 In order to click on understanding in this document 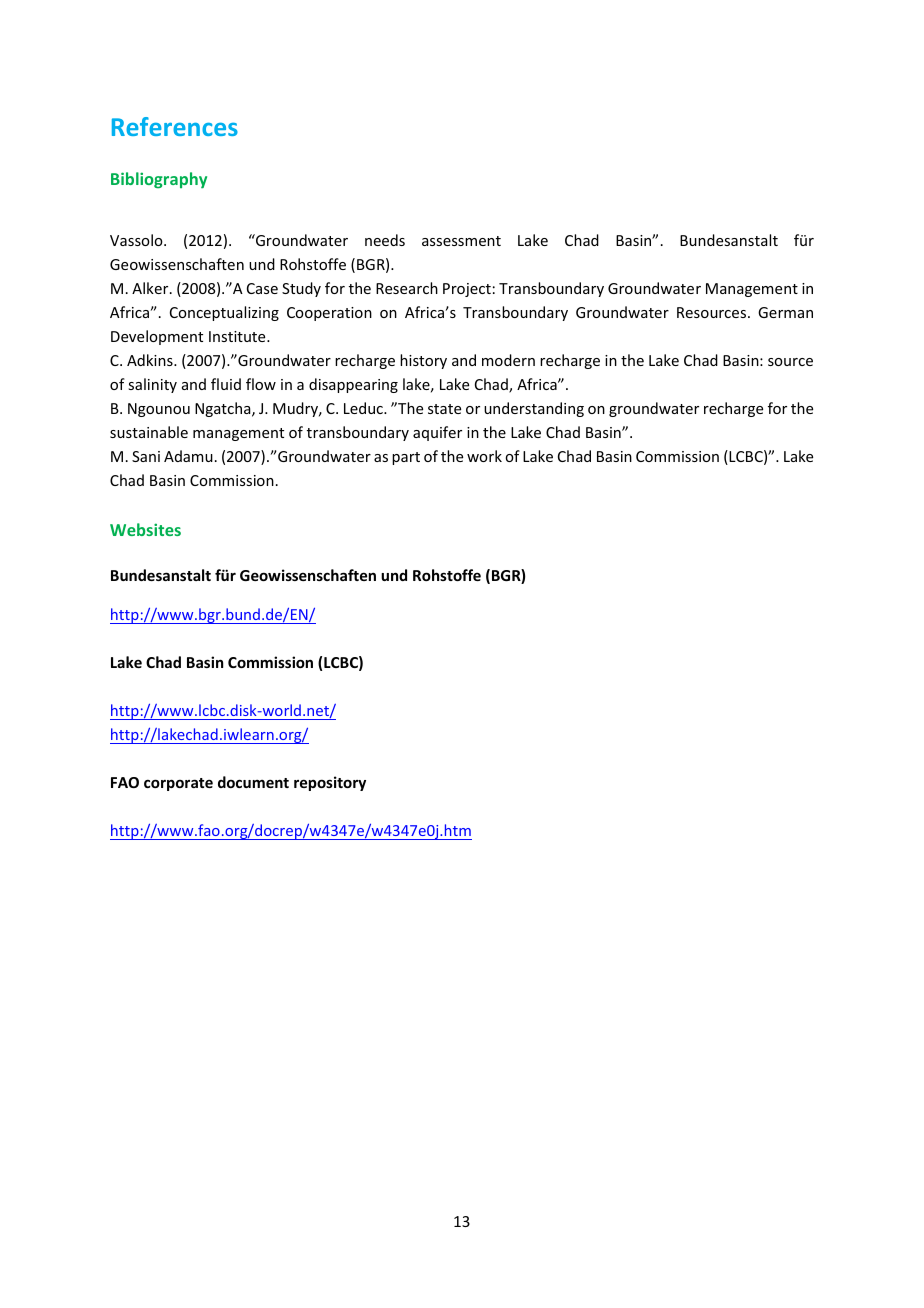, I will do `click(534, 409)`.
